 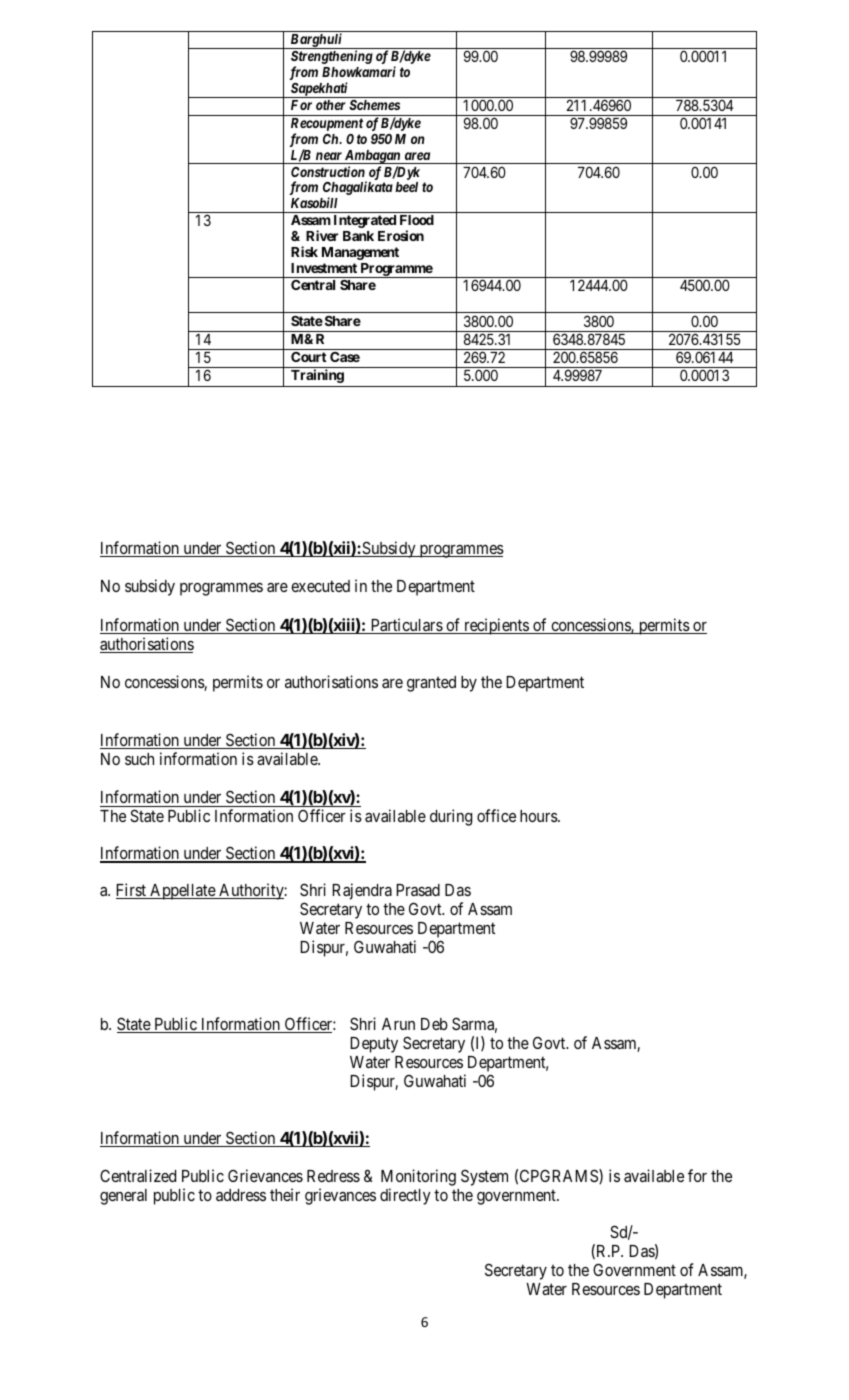 What do you see at coordinates (496, 626) in the screenshot?
I see `recipients` at bounding box center [496, 626].
